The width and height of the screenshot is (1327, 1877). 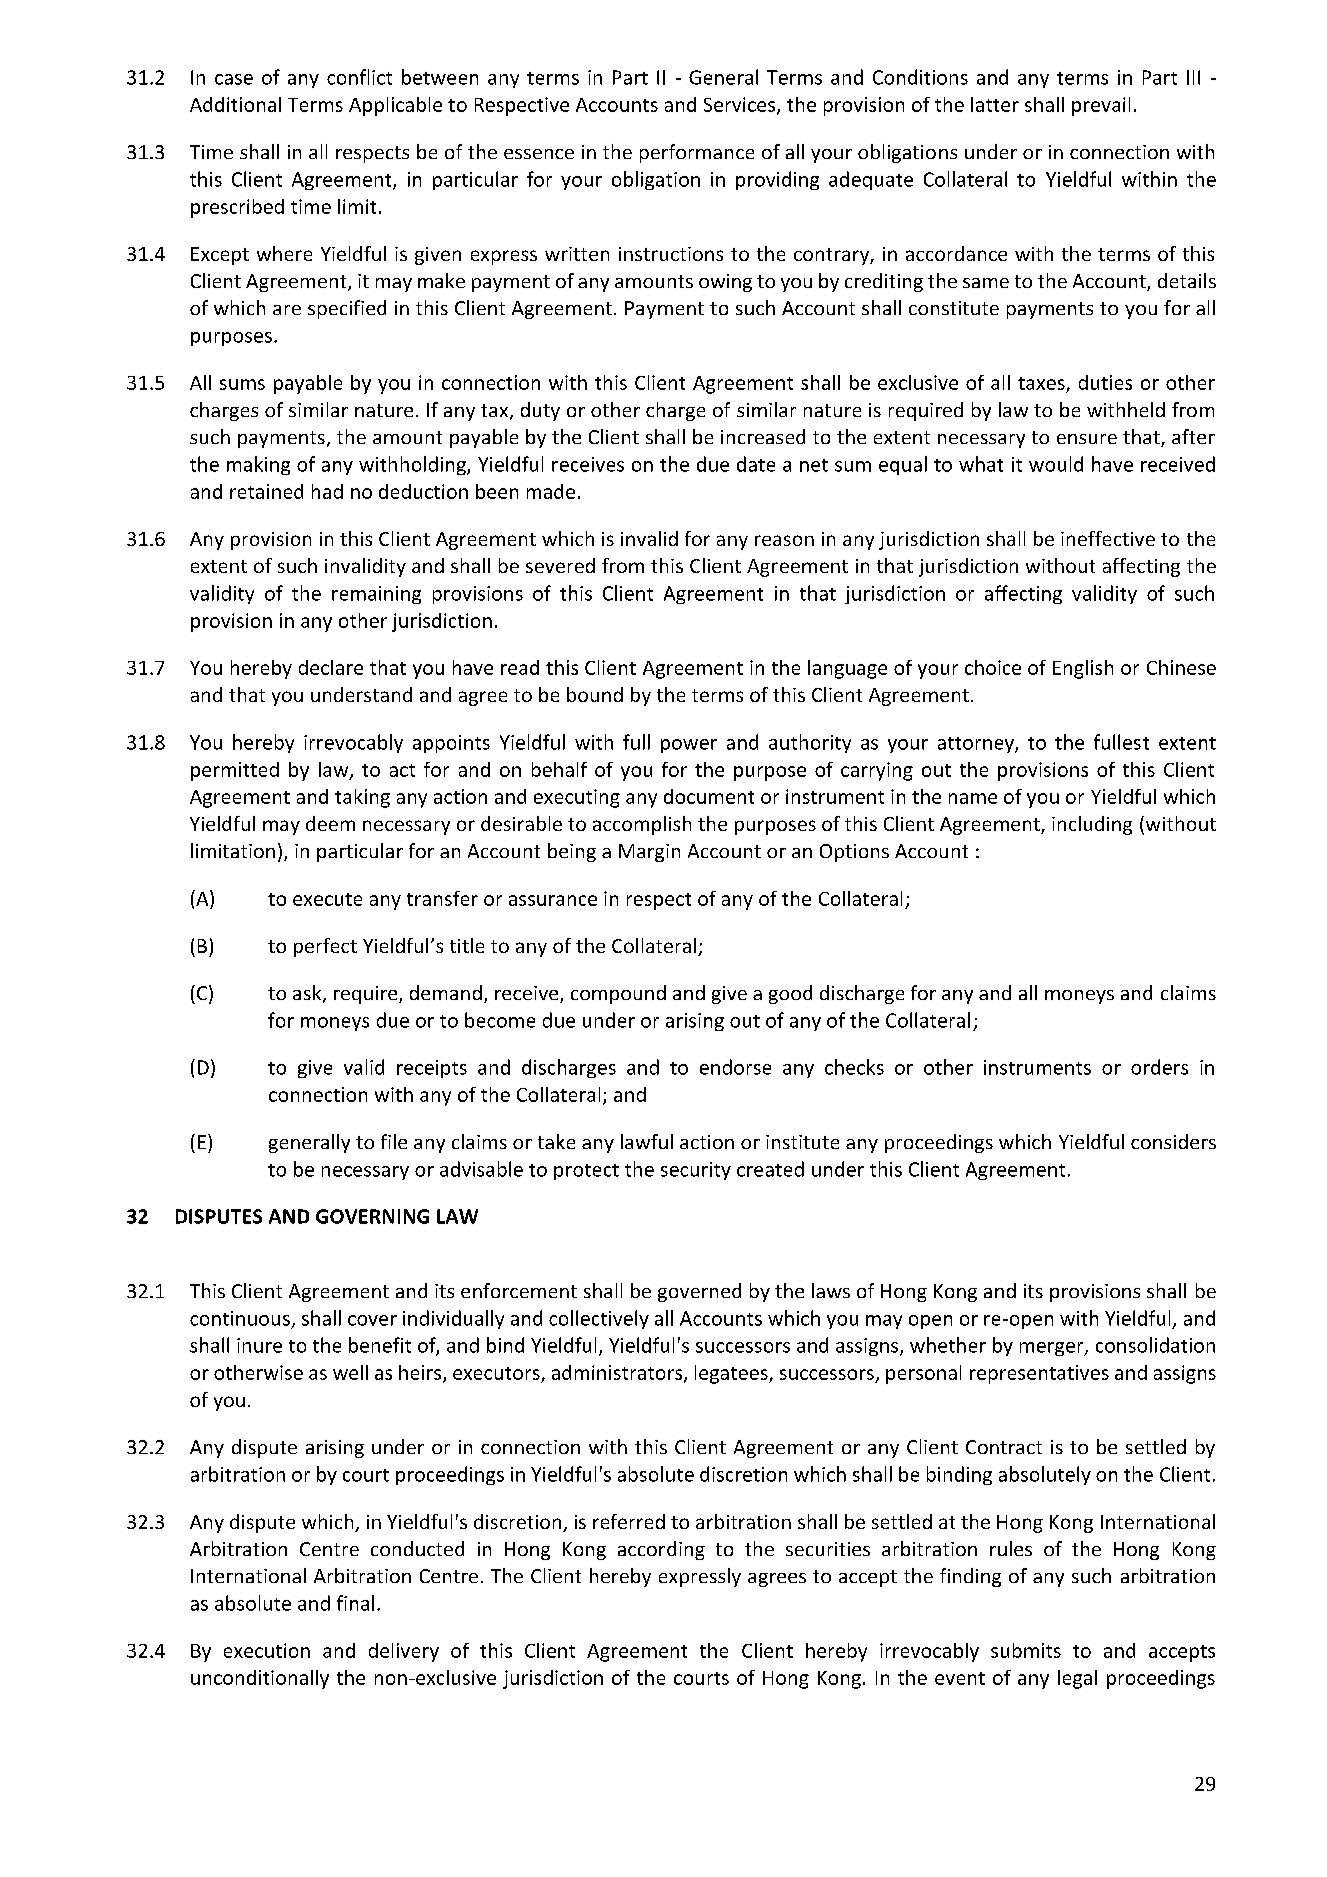 I want to click on submits, so click(x=1026, y=1650).
